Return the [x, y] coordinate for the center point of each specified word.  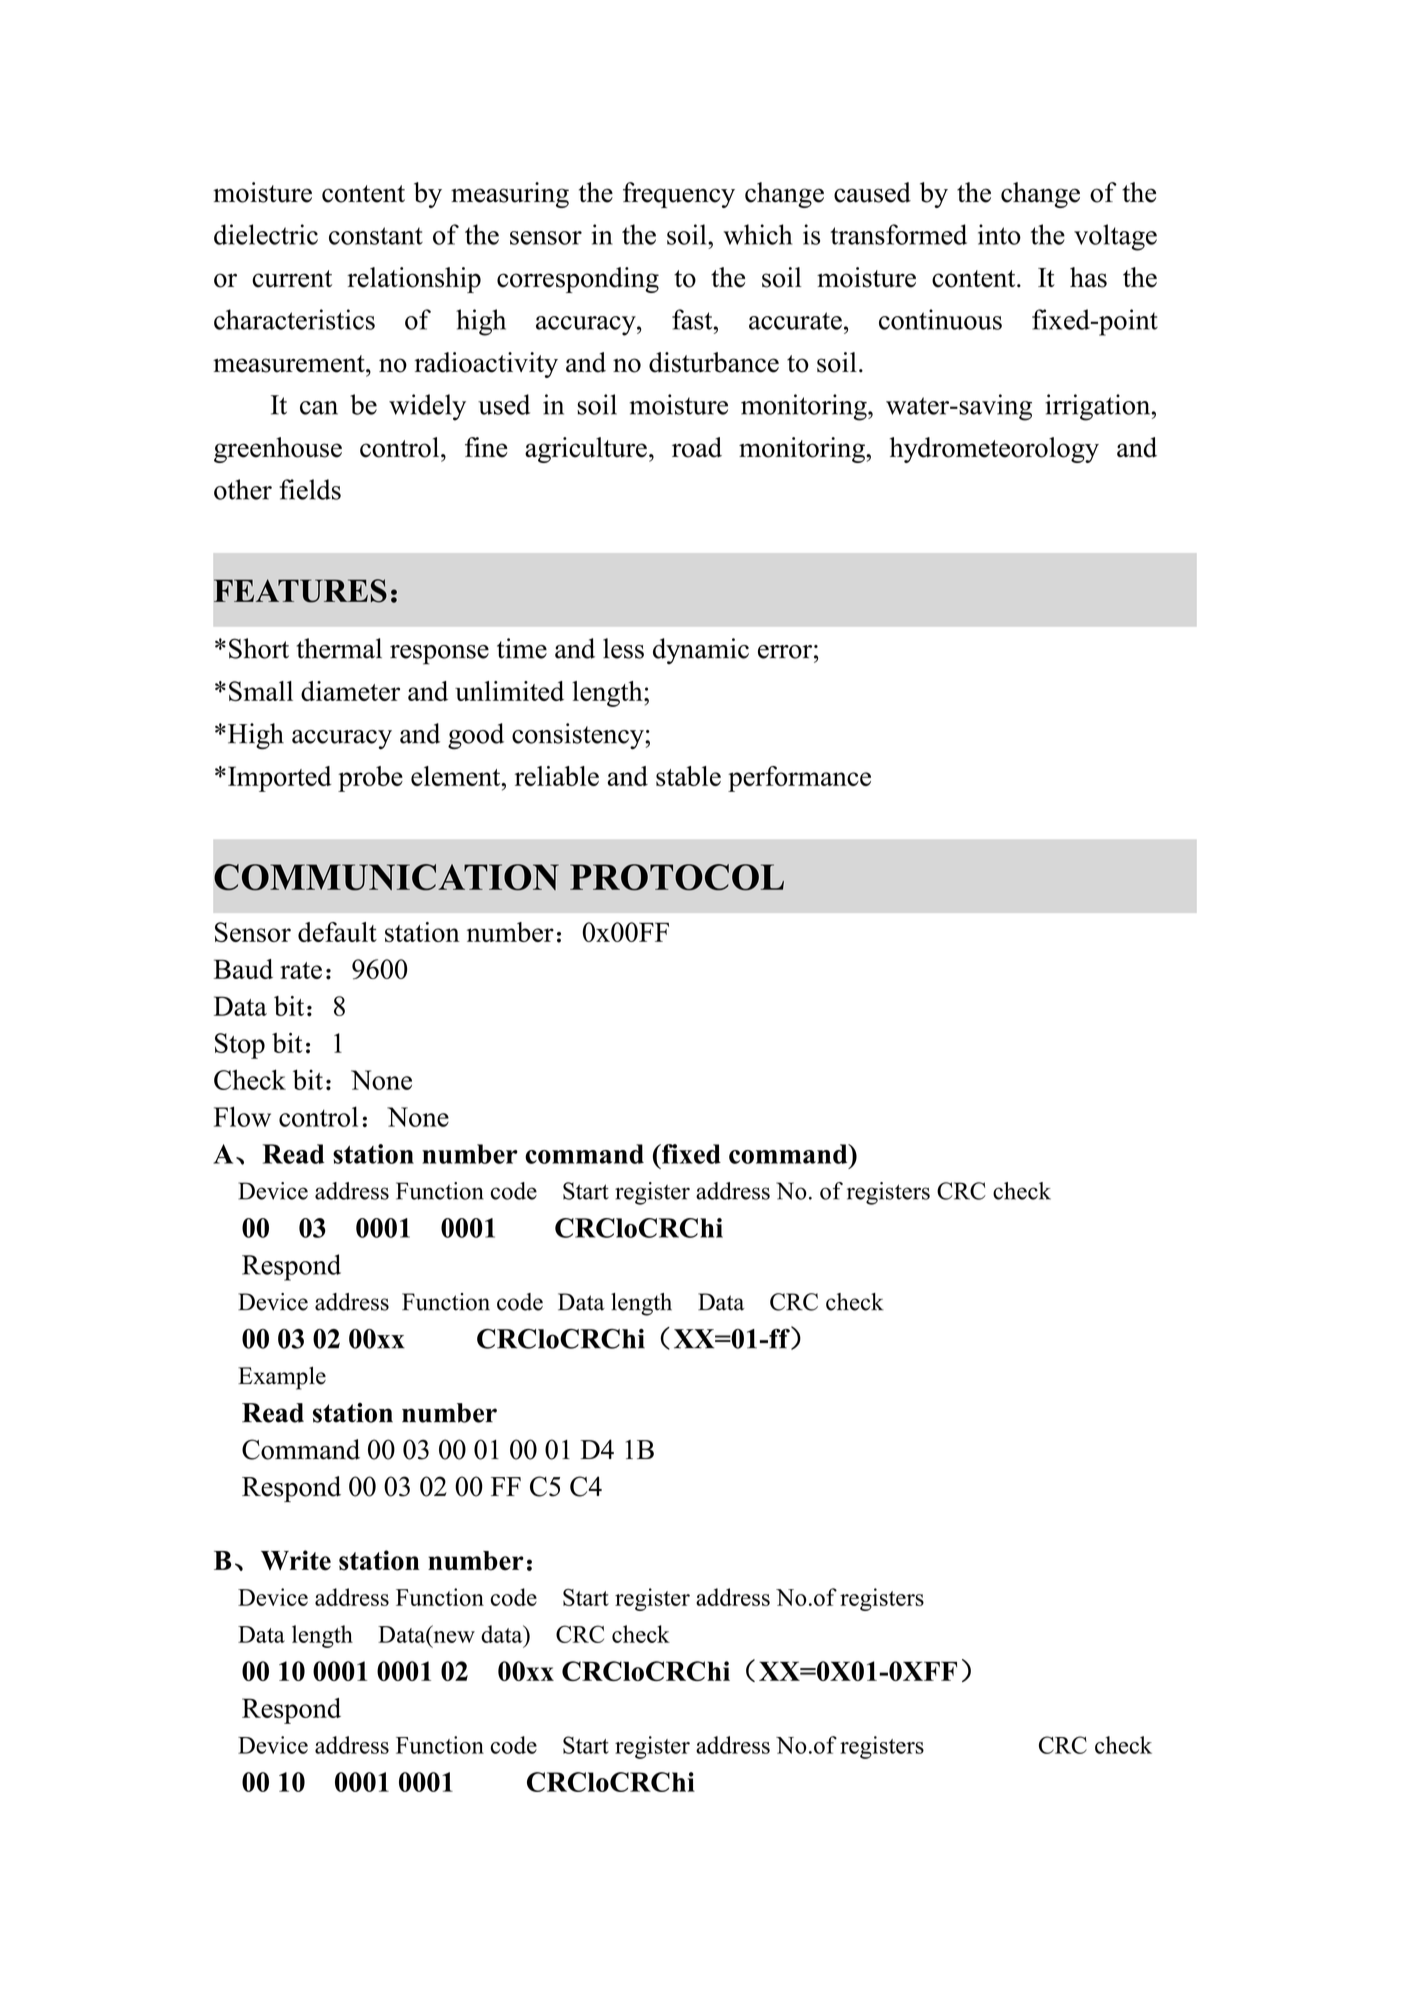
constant [376, 236]
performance [799, 779]
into [999, 234]
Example [282, 1378]
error [785, 652]
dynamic [701, 651]
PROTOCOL [677, 877]
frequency [679, 195]
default [337, 932]
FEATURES [300, 591]
